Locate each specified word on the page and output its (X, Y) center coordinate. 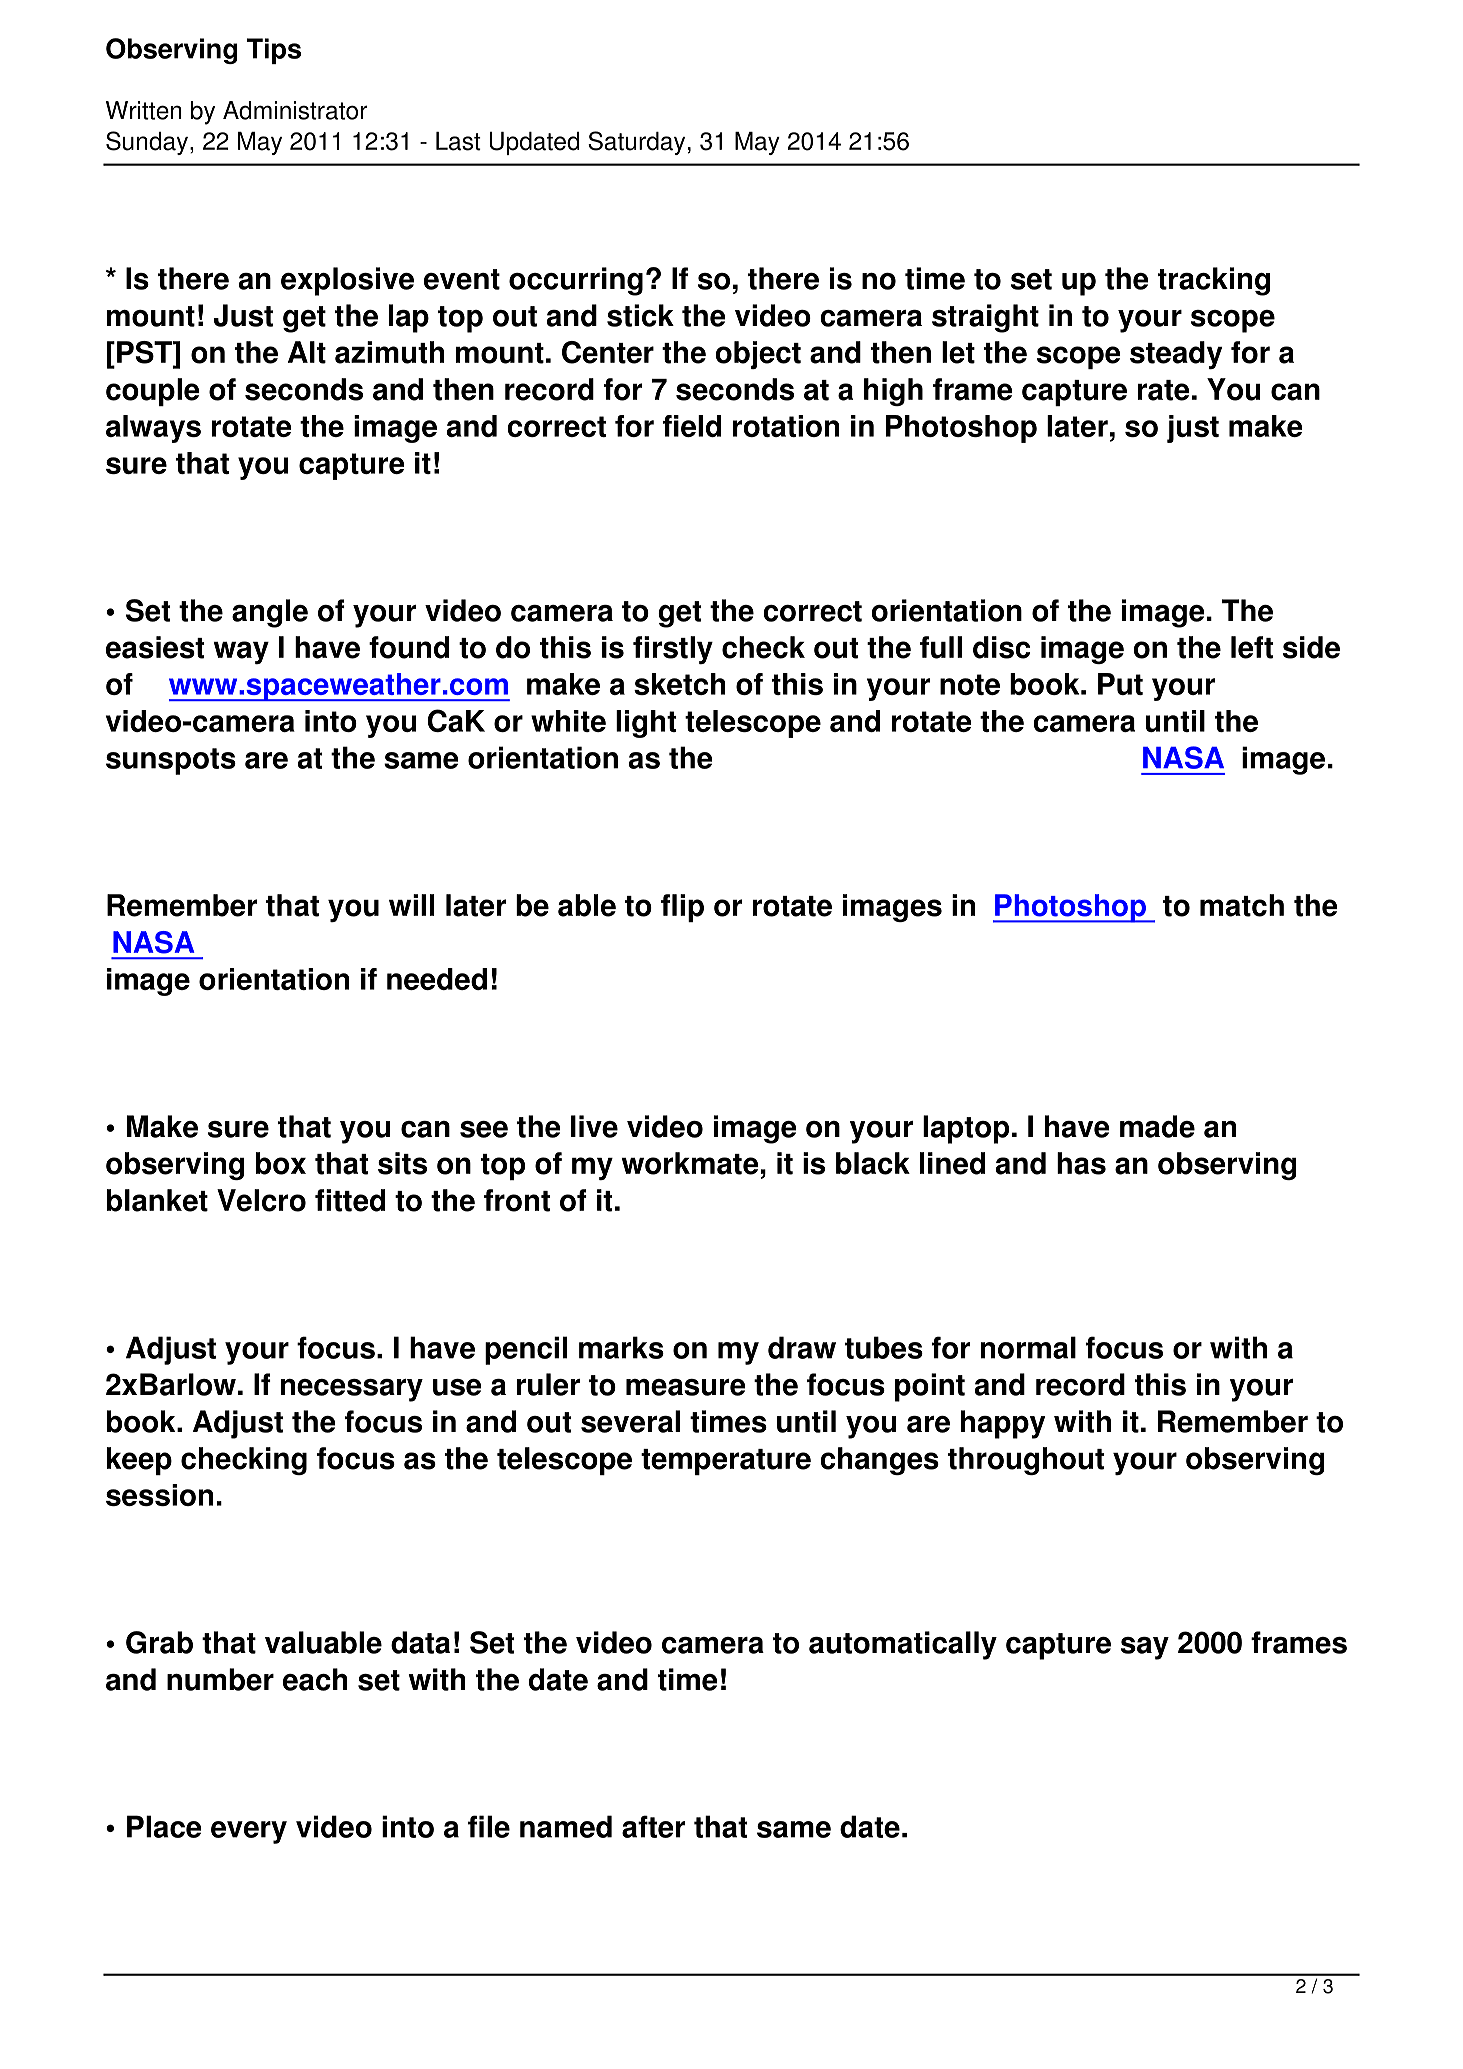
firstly (673, 650)
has (1081, 1163)
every (249, 1832)
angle (270, 613)
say (1145, 1648)
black (873, 1163)
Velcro (261, 1200)
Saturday (636, 143)
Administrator (295, 110)
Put (1120, 684)
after (653, 1826)
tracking (1214, 281)
